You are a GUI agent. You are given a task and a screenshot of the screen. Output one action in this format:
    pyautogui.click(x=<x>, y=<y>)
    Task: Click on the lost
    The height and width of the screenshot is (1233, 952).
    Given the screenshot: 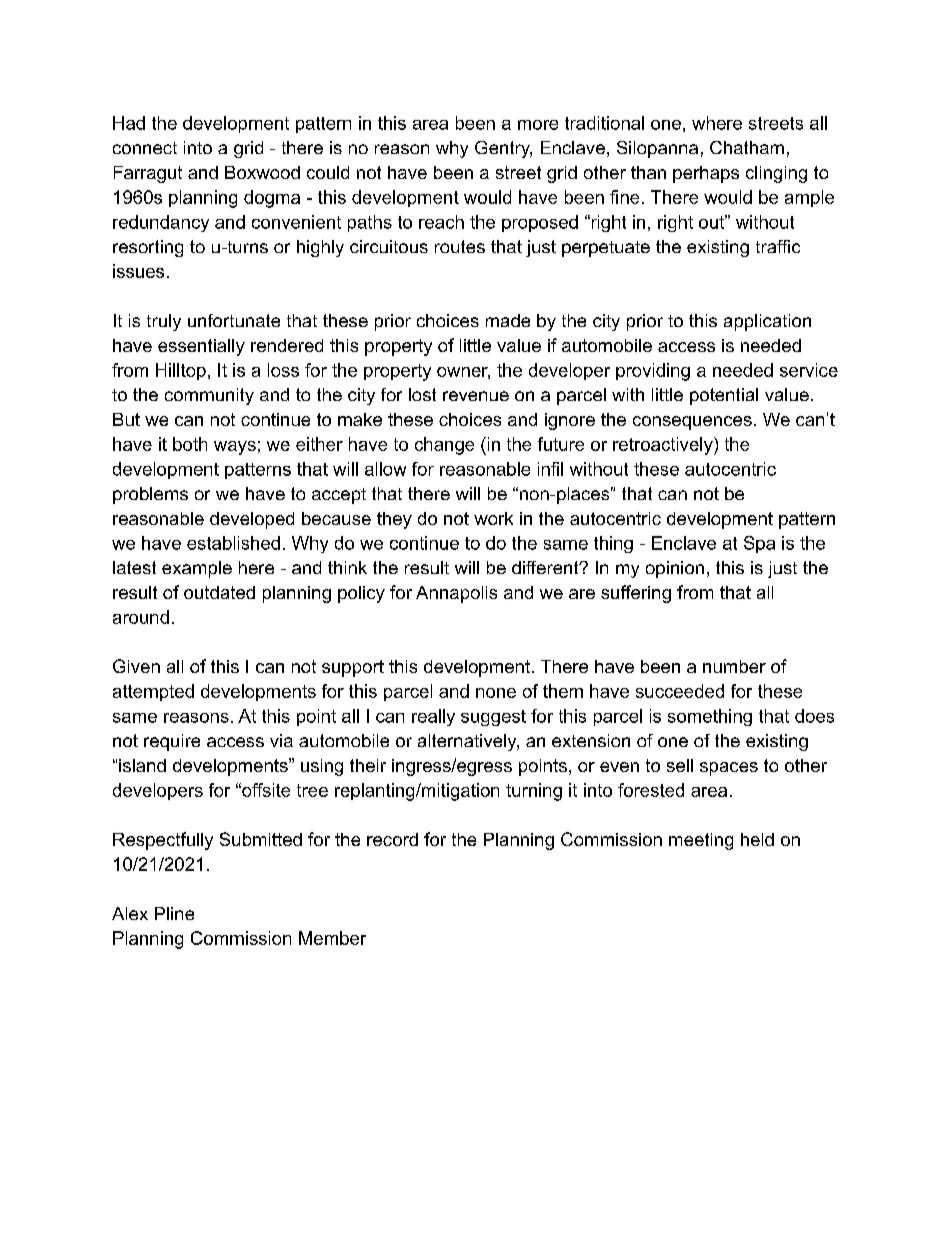 What is the action you would take?
    pyautogui.click(x=422, y=394)
